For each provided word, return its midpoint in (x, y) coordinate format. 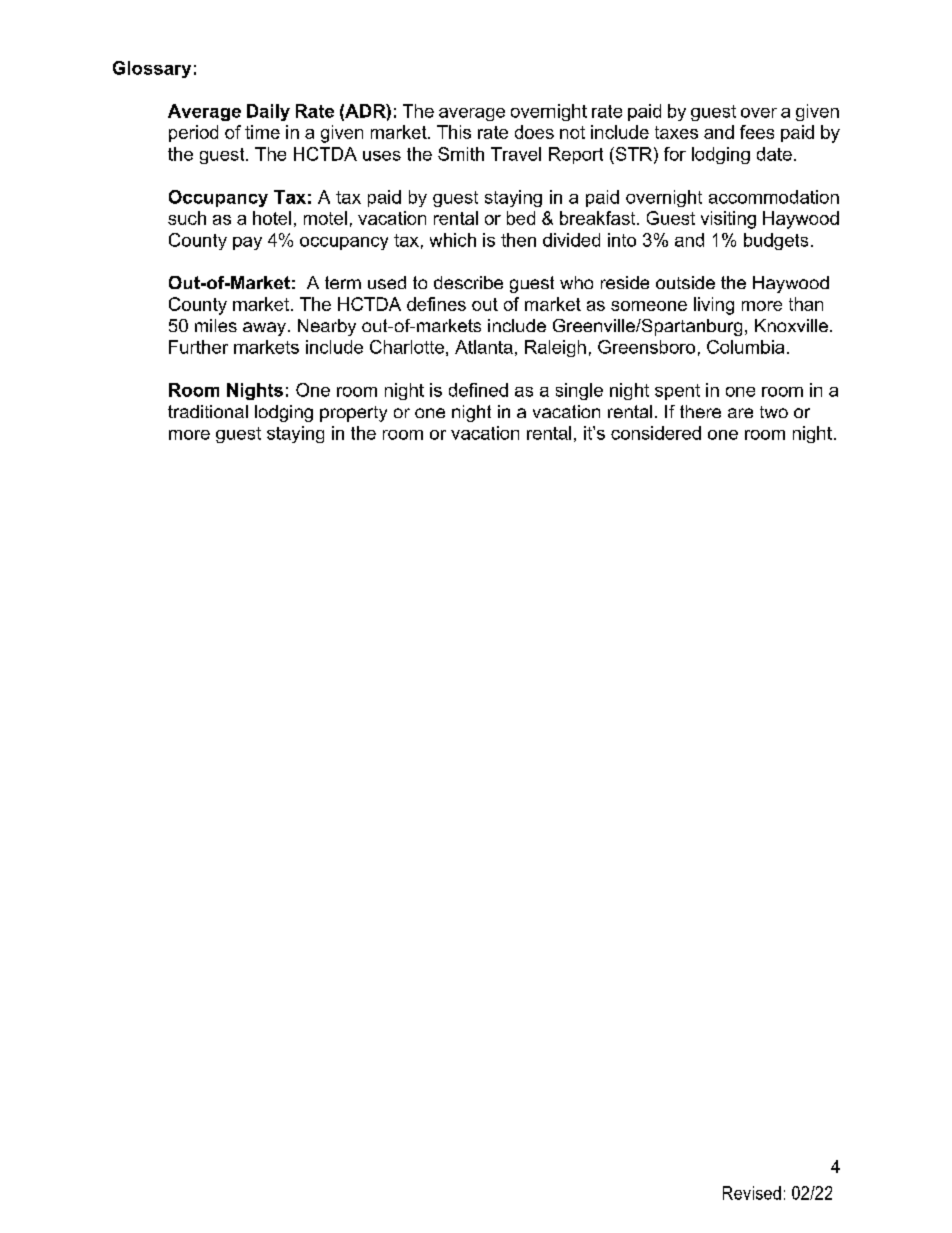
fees (757, 132)
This (454, 132)
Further (198, 347)
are (740, 413)
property (353, 414)
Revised (752, 1193)
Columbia (745, 347)
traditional (208, 411)
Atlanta (484, 347)
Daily (268, 112)
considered (656, 433)
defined (478, 390)
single (579, 391)
